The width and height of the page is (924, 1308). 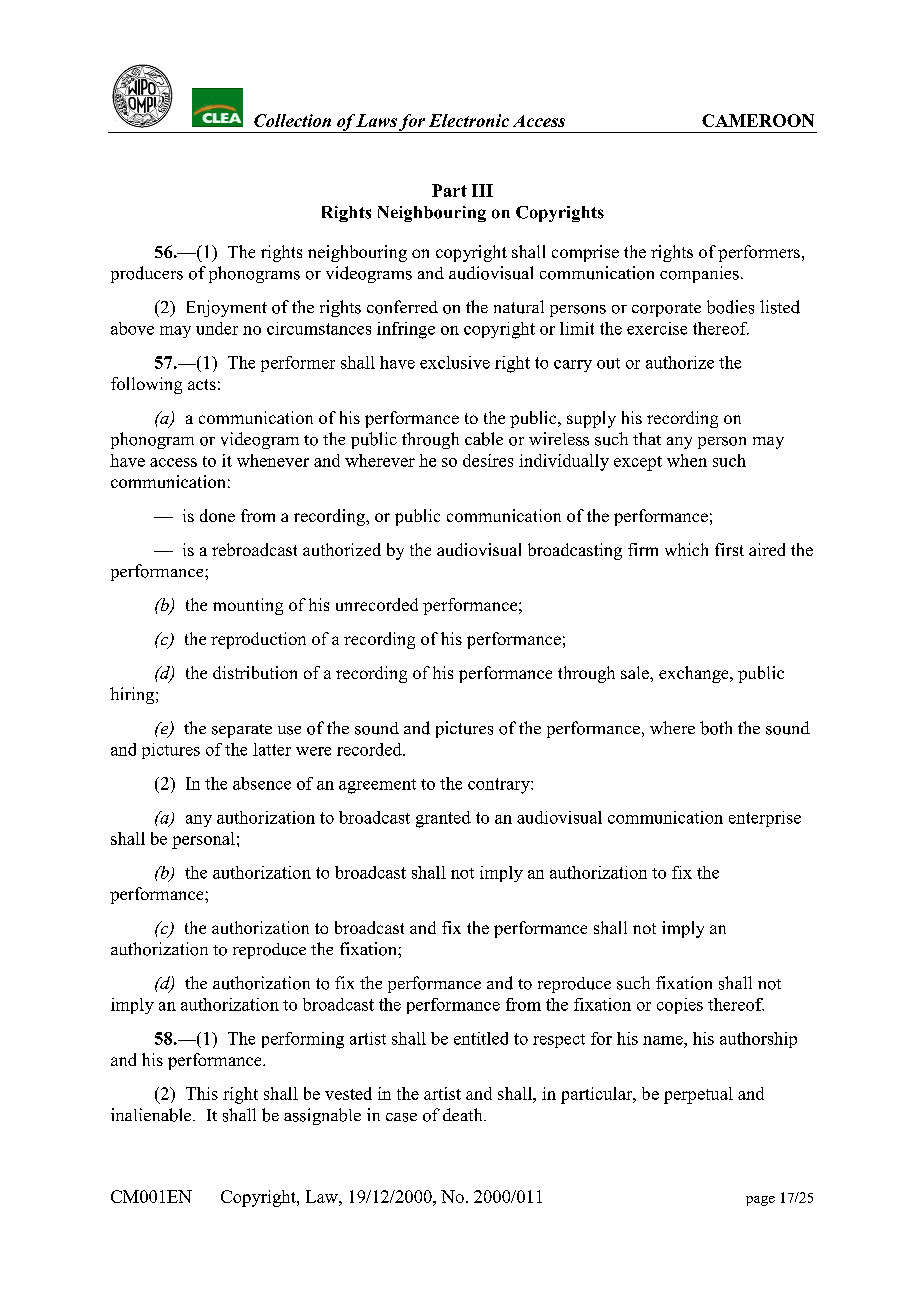 I want to click on acts, so click(x=202, y=384).
